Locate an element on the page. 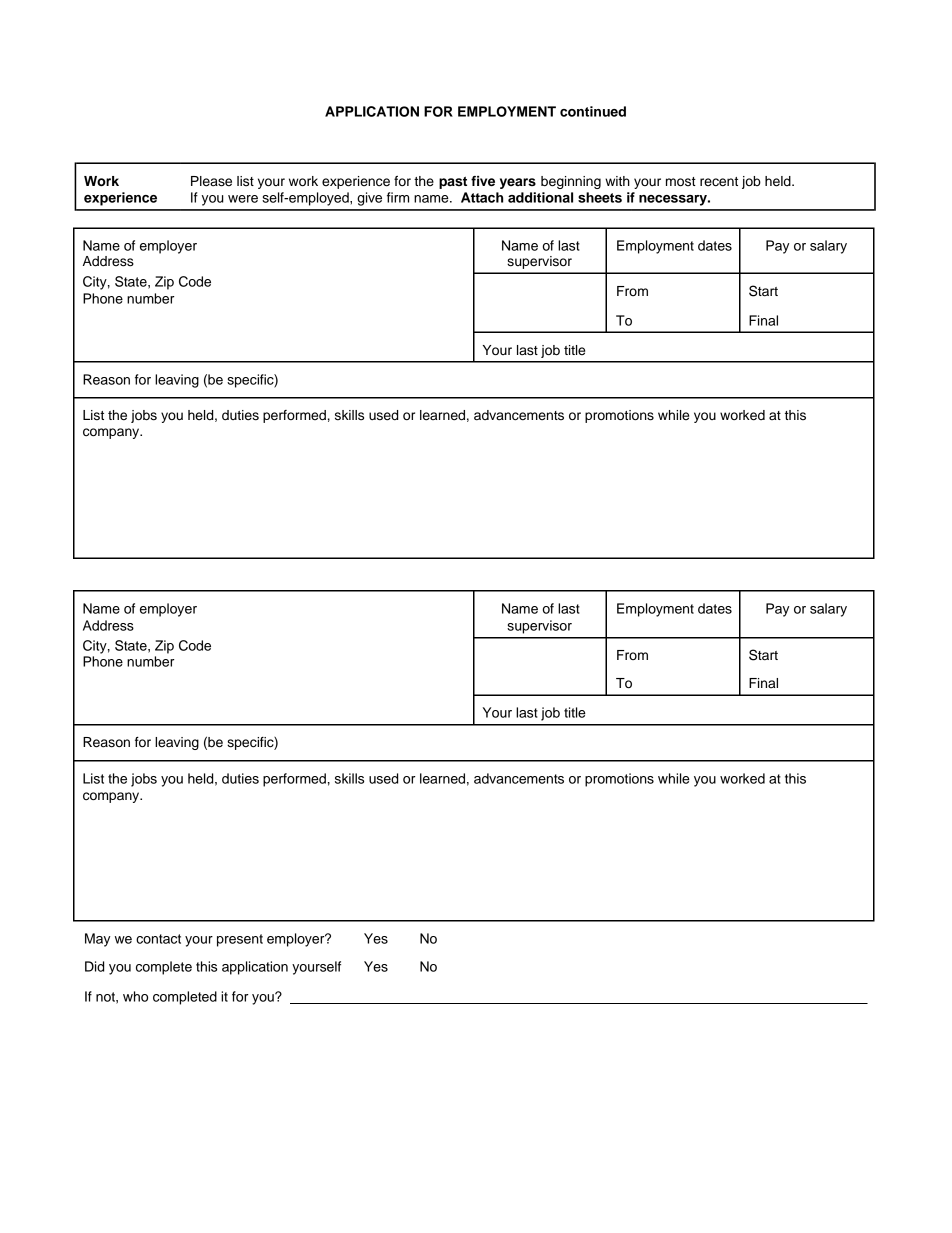 Image resolution: width=952 pixels, height=1233 pixels. Attach is located at coordinates (482, 197).
